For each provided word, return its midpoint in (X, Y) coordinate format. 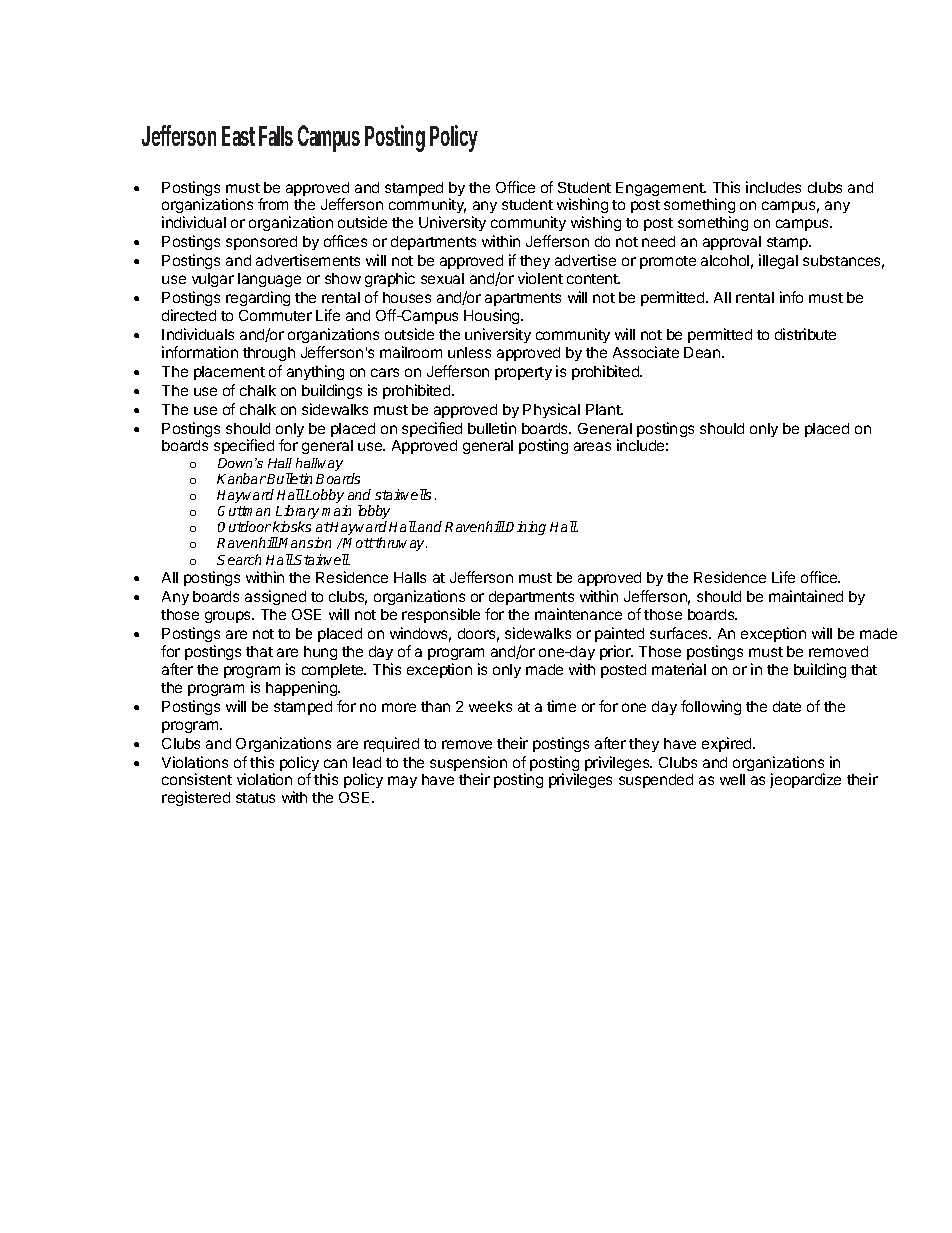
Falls (276, 136)
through (269, 354)
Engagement (661, 189)
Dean (703, 352)
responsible (441, 615)
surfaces (680, 633)
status (255, 798)
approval (732, 243)
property (523, 373)
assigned (275, 597)
